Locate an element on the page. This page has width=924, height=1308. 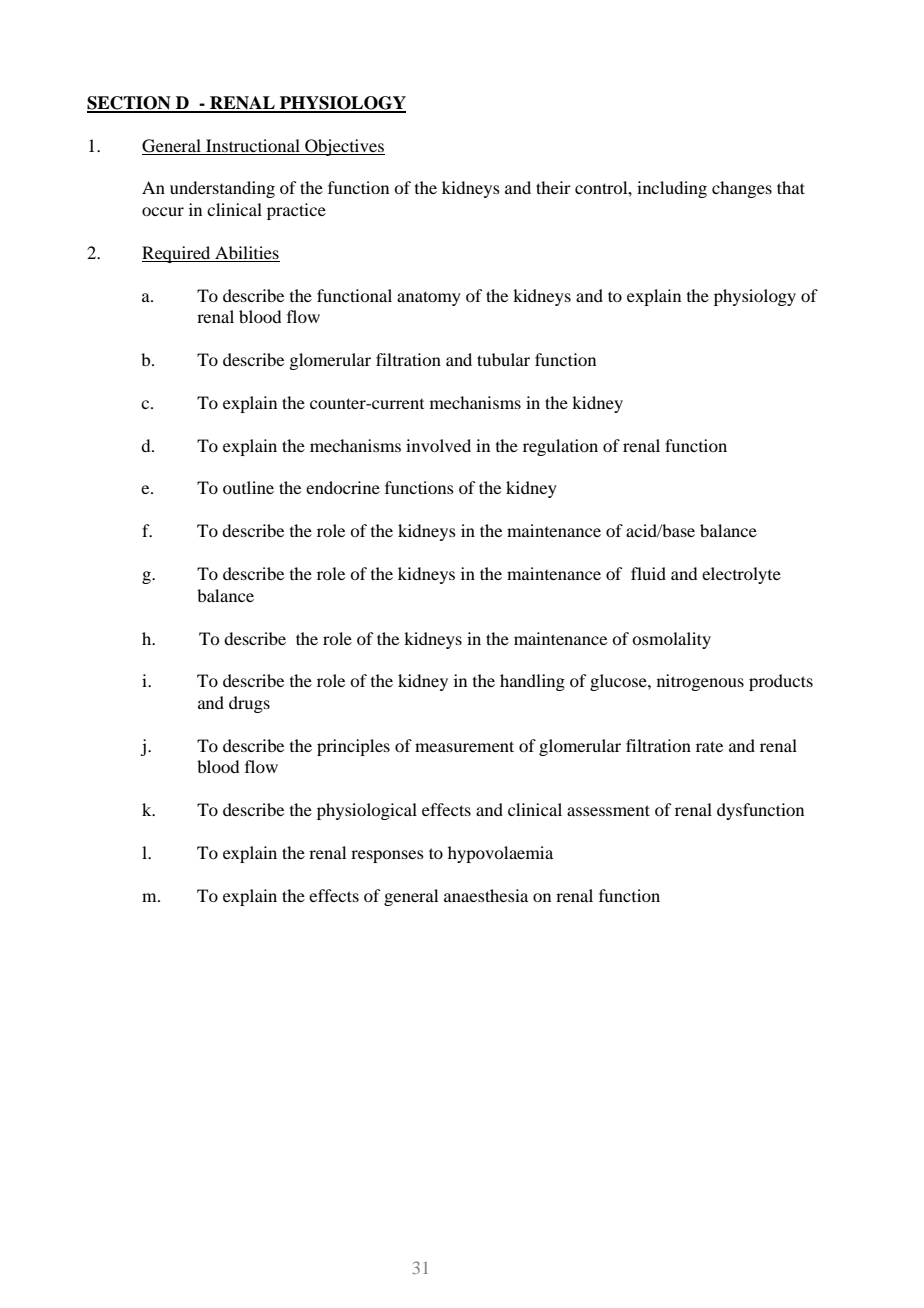
outline is located at coordinates (248, 487).
